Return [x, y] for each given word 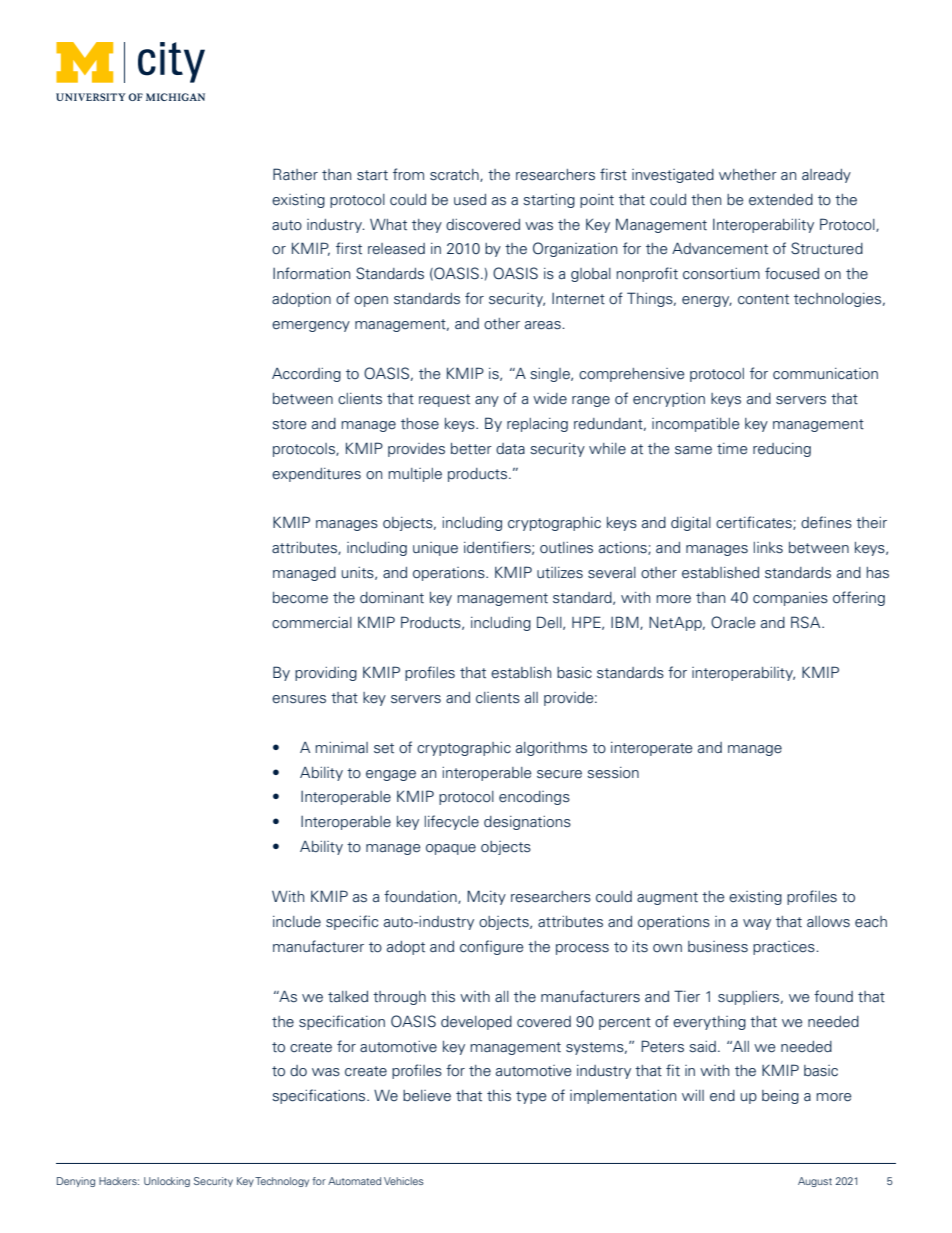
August [815, 1182]
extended [781, 200]
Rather [295, 174]
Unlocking [167, 1182]
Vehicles [404, 1181]
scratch [455, 175]
